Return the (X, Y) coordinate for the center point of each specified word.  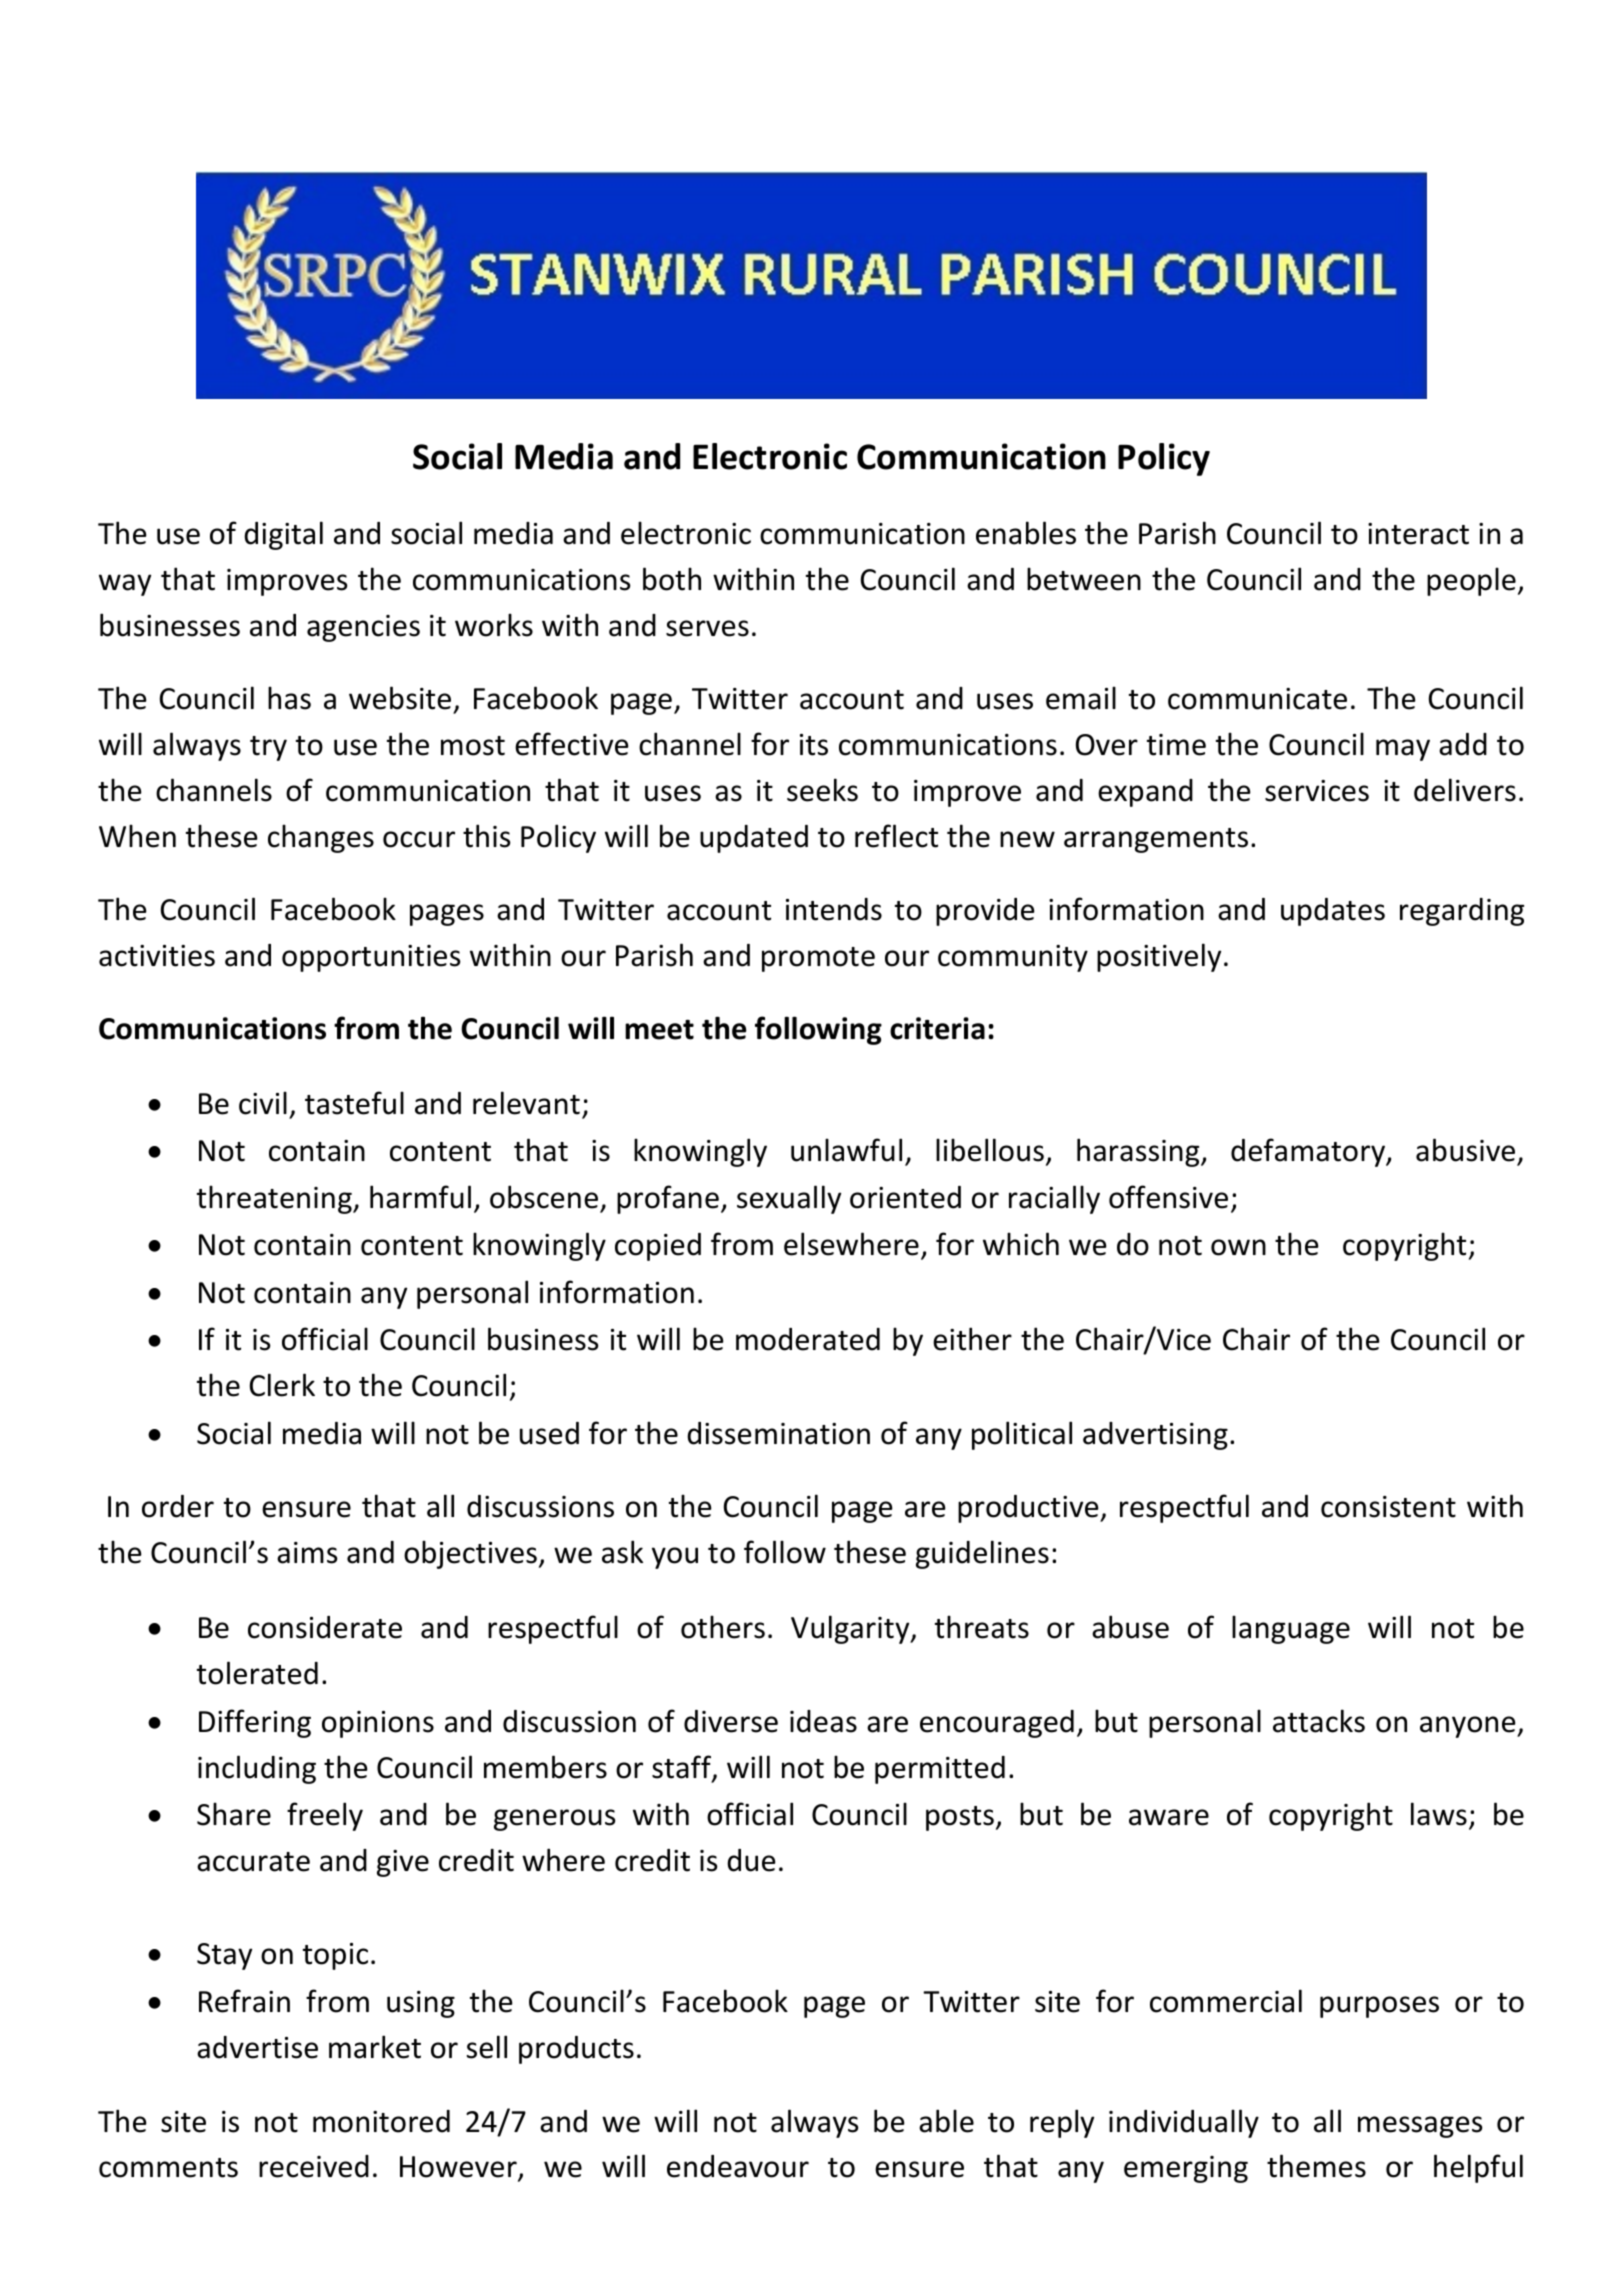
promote (818, 959)
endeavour (738, 2166)
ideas (823, 1721)
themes (1316, 2166)
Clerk (282, 1385)
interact (1418, 534)
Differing (255, 1723)
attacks (1319, 1721)
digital (283, 535)
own (1238, 1247)
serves (707, 628)
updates (1333, 912)
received (314, 2166)
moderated (808, 1339)
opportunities (371, 958)
